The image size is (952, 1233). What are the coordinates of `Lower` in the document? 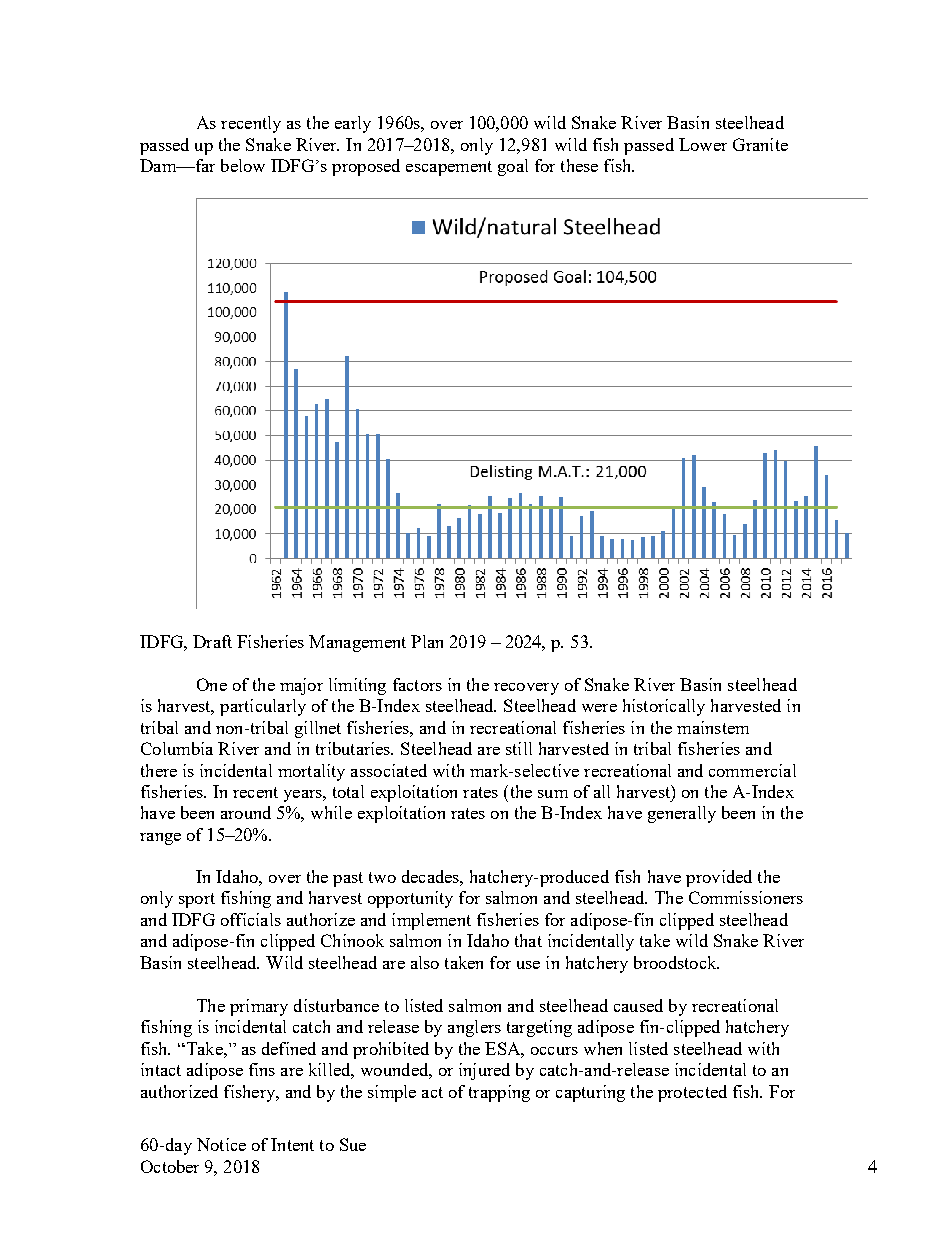 It's located at (703, 144).
